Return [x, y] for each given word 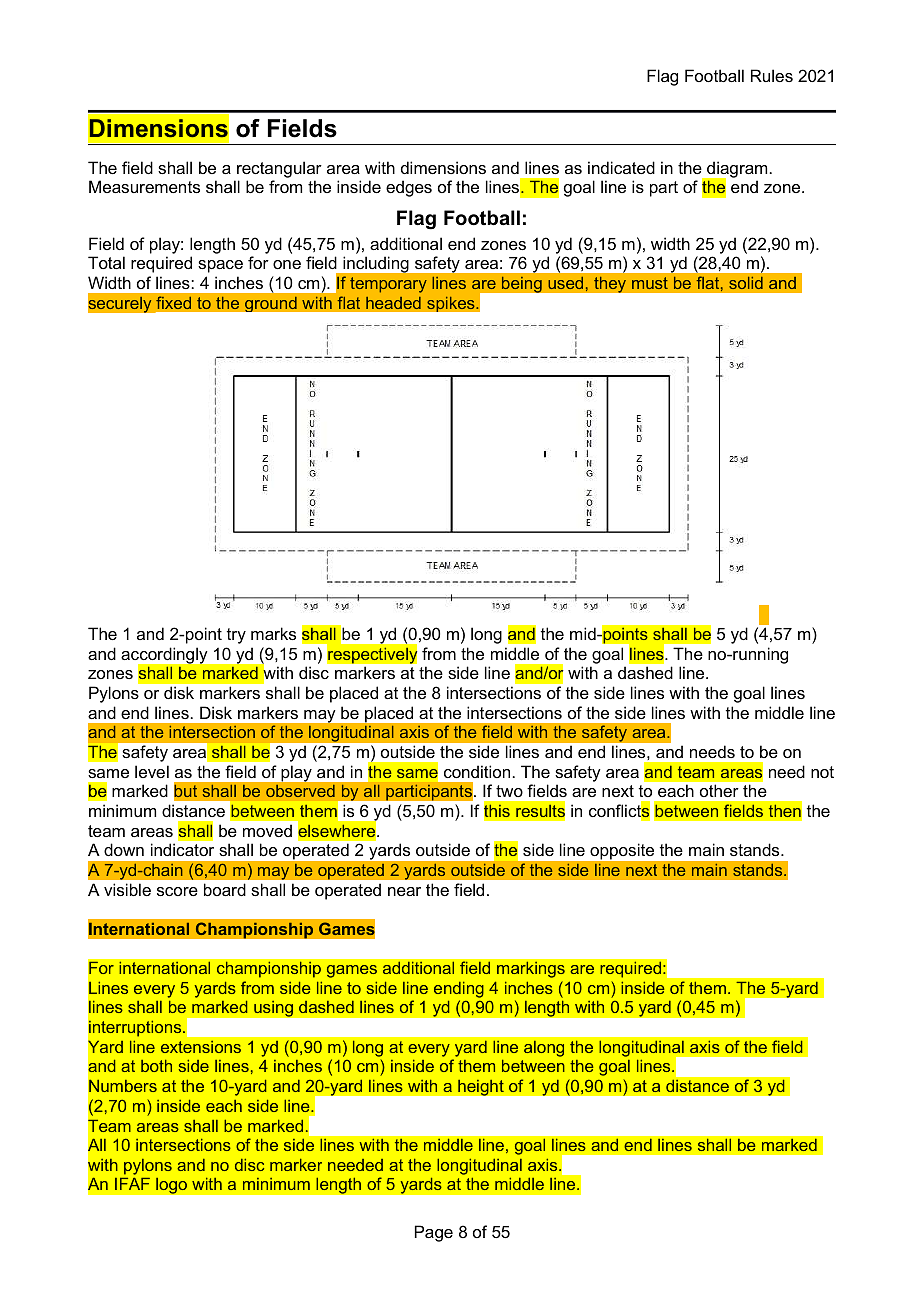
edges [409, 188]
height [481, 1087]
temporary [388, 285]
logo [171, 1185]
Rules [772, 75]
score [177, 891]
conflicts [619, 811]
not [822, 772]
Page [434, 1233]
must [650, 283]
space [220, 266]
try [236, 636]
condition [477, 771]
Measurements [144, 186]
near [404, 891]
